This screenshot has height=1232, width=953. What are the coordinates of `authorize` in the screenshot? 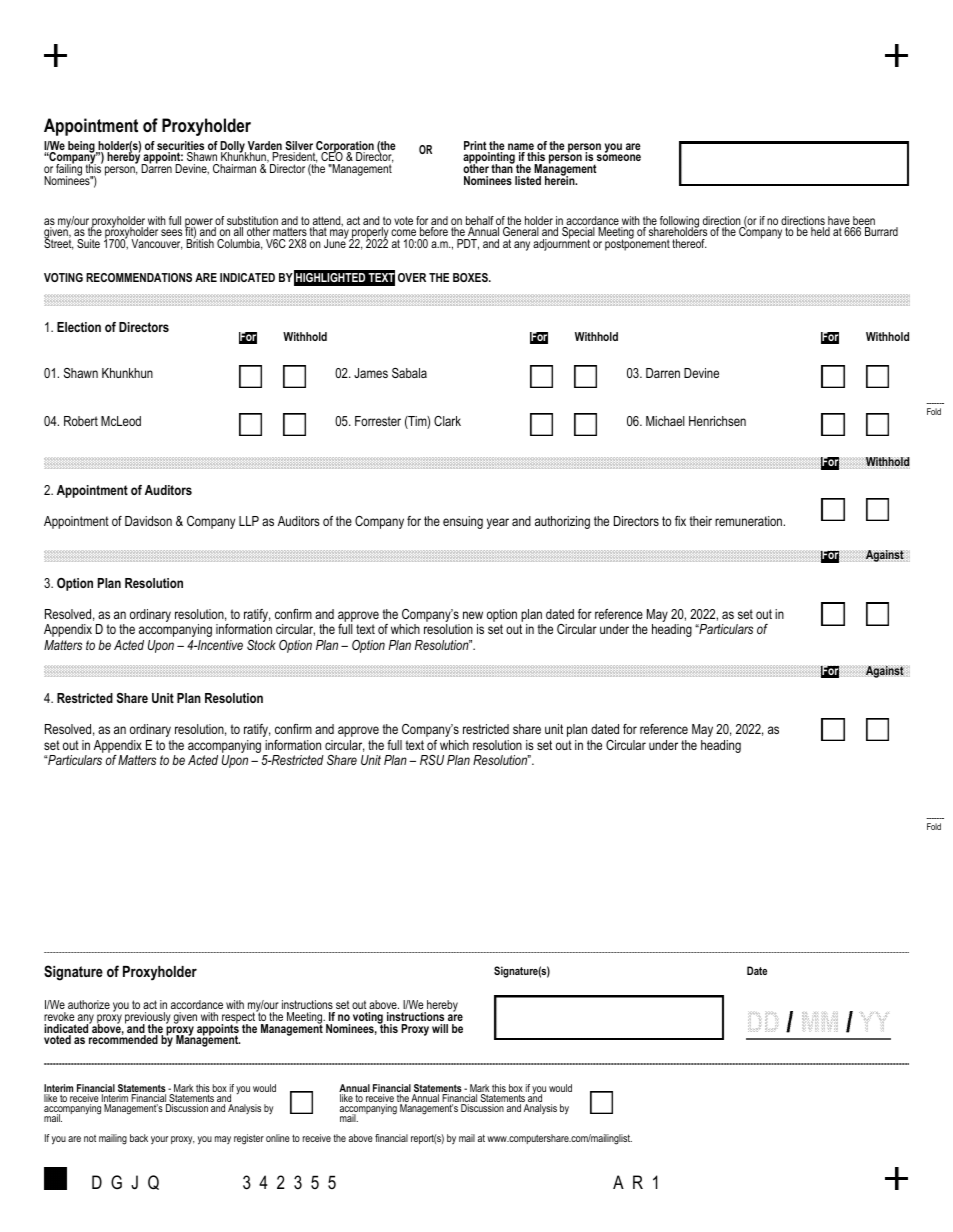 It's located at (89, 1004).
